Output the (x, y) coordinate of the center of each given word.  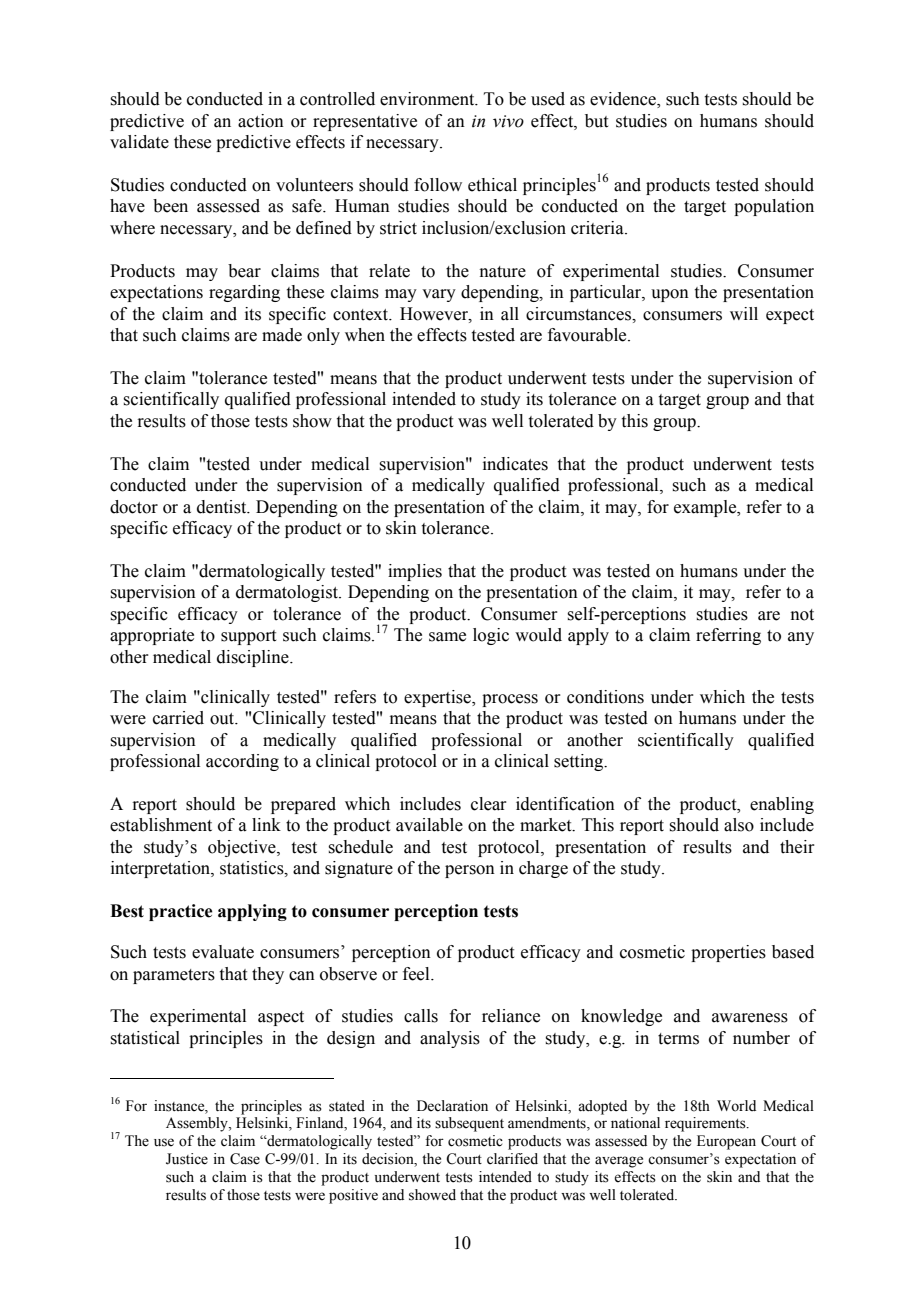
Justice (187, 1159)
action (261, 121)
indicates (515, 464)
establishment (161, 825)
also (739, 825)
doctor (134, 507)
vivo (508, 121)
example (706, 508)
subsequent (469, 1124)
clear (489, 804)
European (726, 1142)
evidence (624, 100)
